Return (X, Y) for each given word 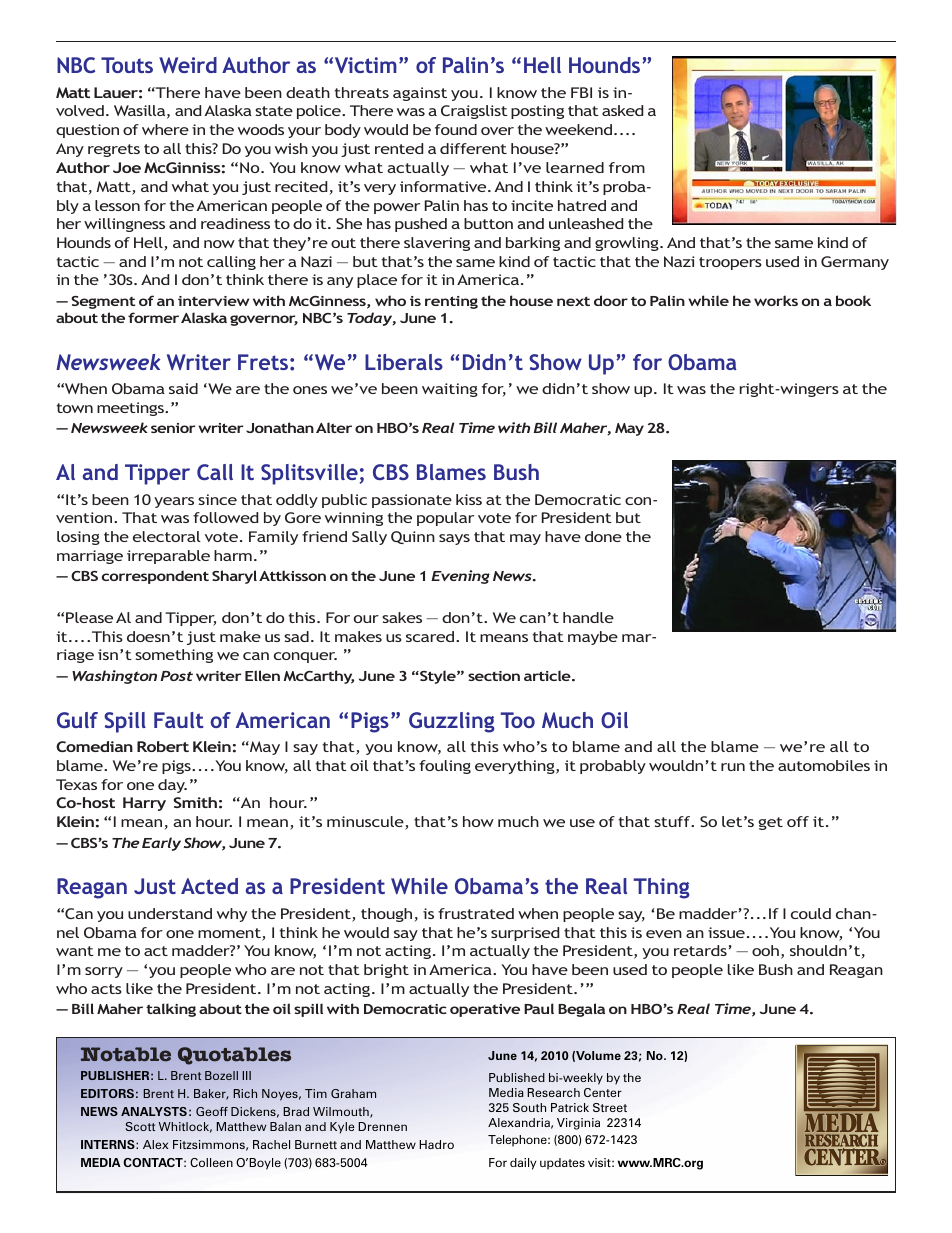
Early (161, 844)
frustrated (476, 913)
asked (622, 110)
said (183, 388)
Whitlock (185, 1127)
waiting (450, 390)
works (776, 300)
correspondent (155, 577)
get (771, 823)
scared (431, 636)
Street (610, 1107)
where (165, 129)
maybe (593, 638)
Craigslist (474, 112)
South (529, 1107)
